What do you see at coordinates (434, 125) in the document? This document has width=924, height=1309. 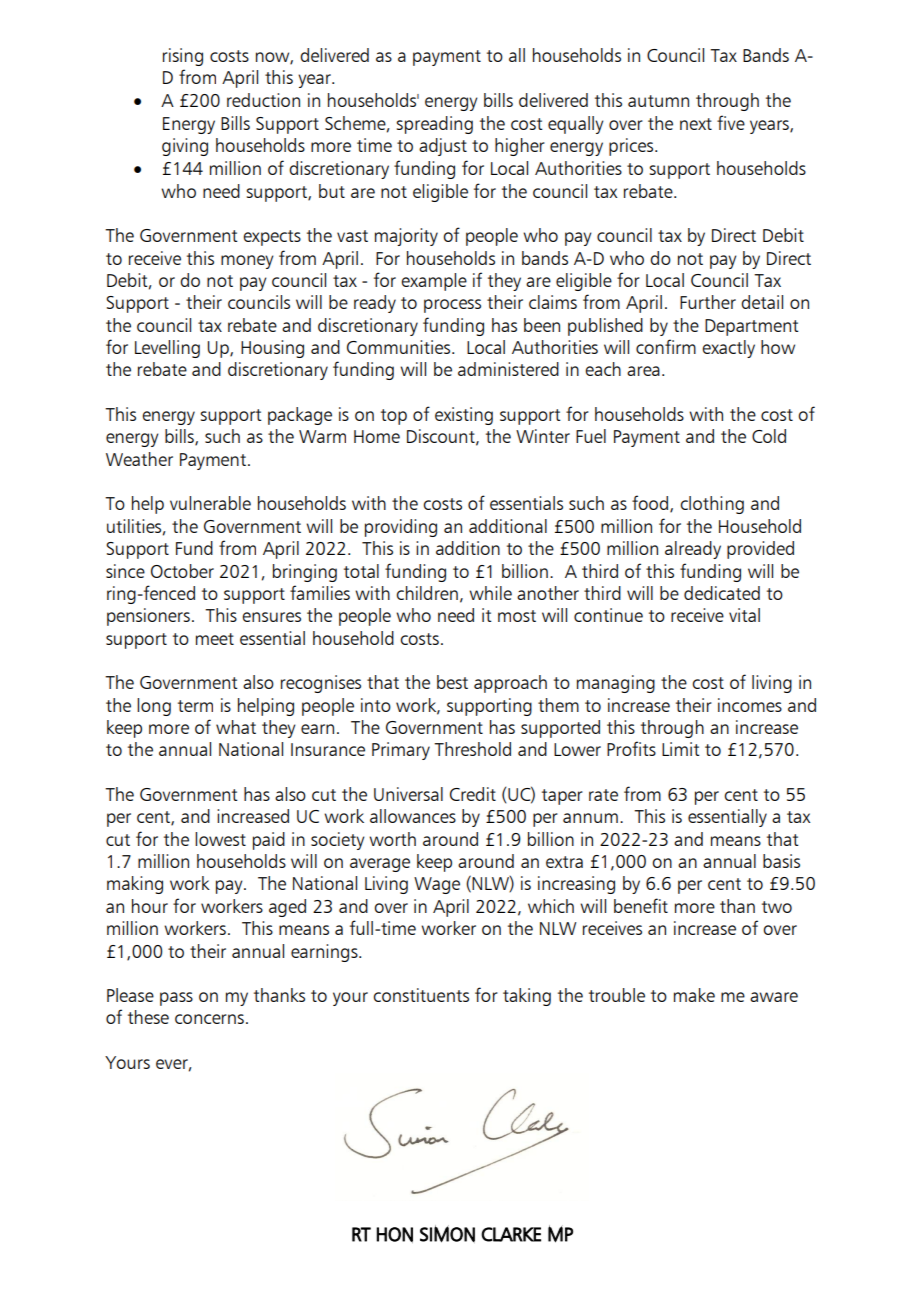 I see `spreading` at bounding box center [434, 125].
